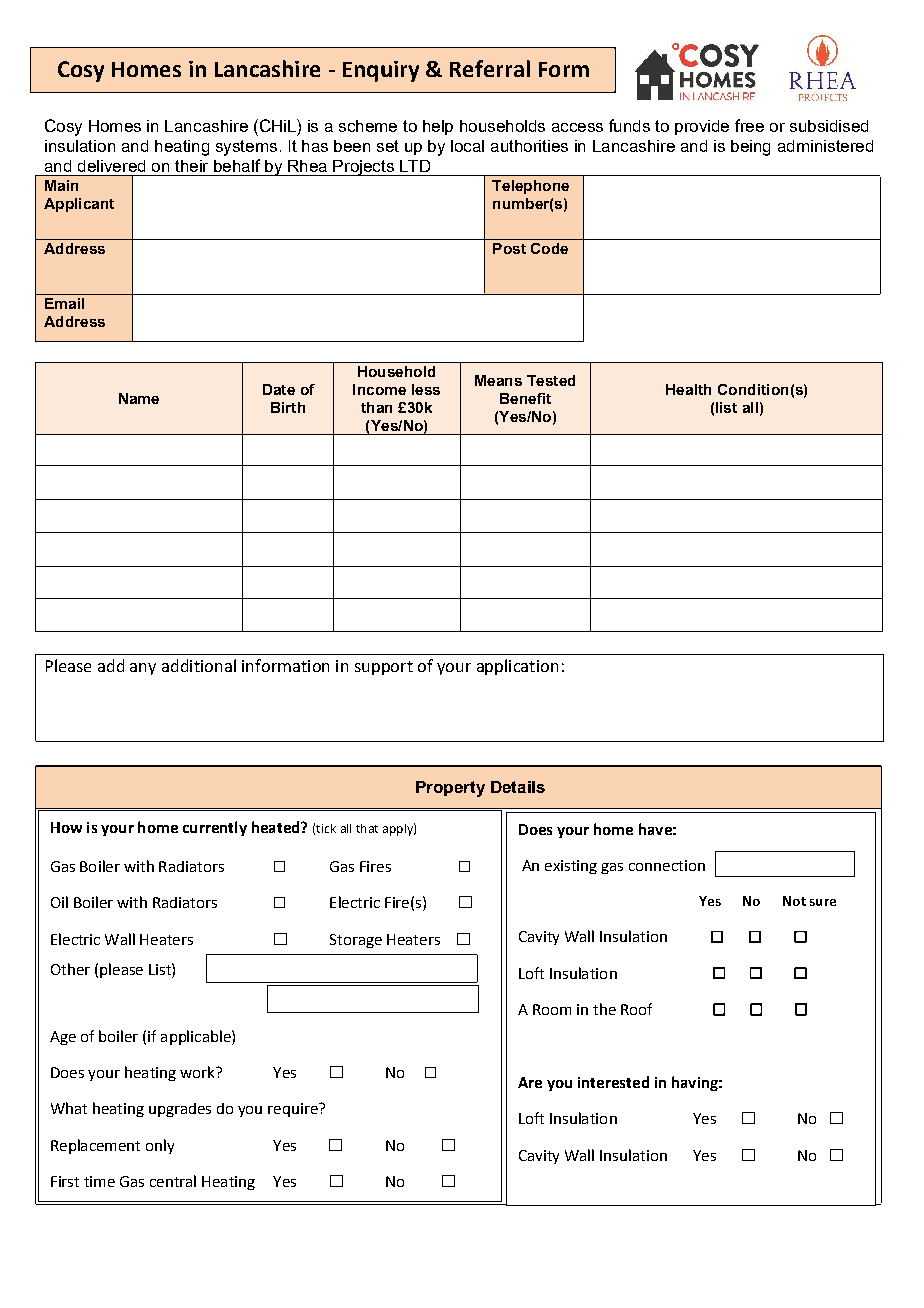  What do you see at coordinates (450, 789) in the page?
I see `Property` at bounding box center [450, 789].
